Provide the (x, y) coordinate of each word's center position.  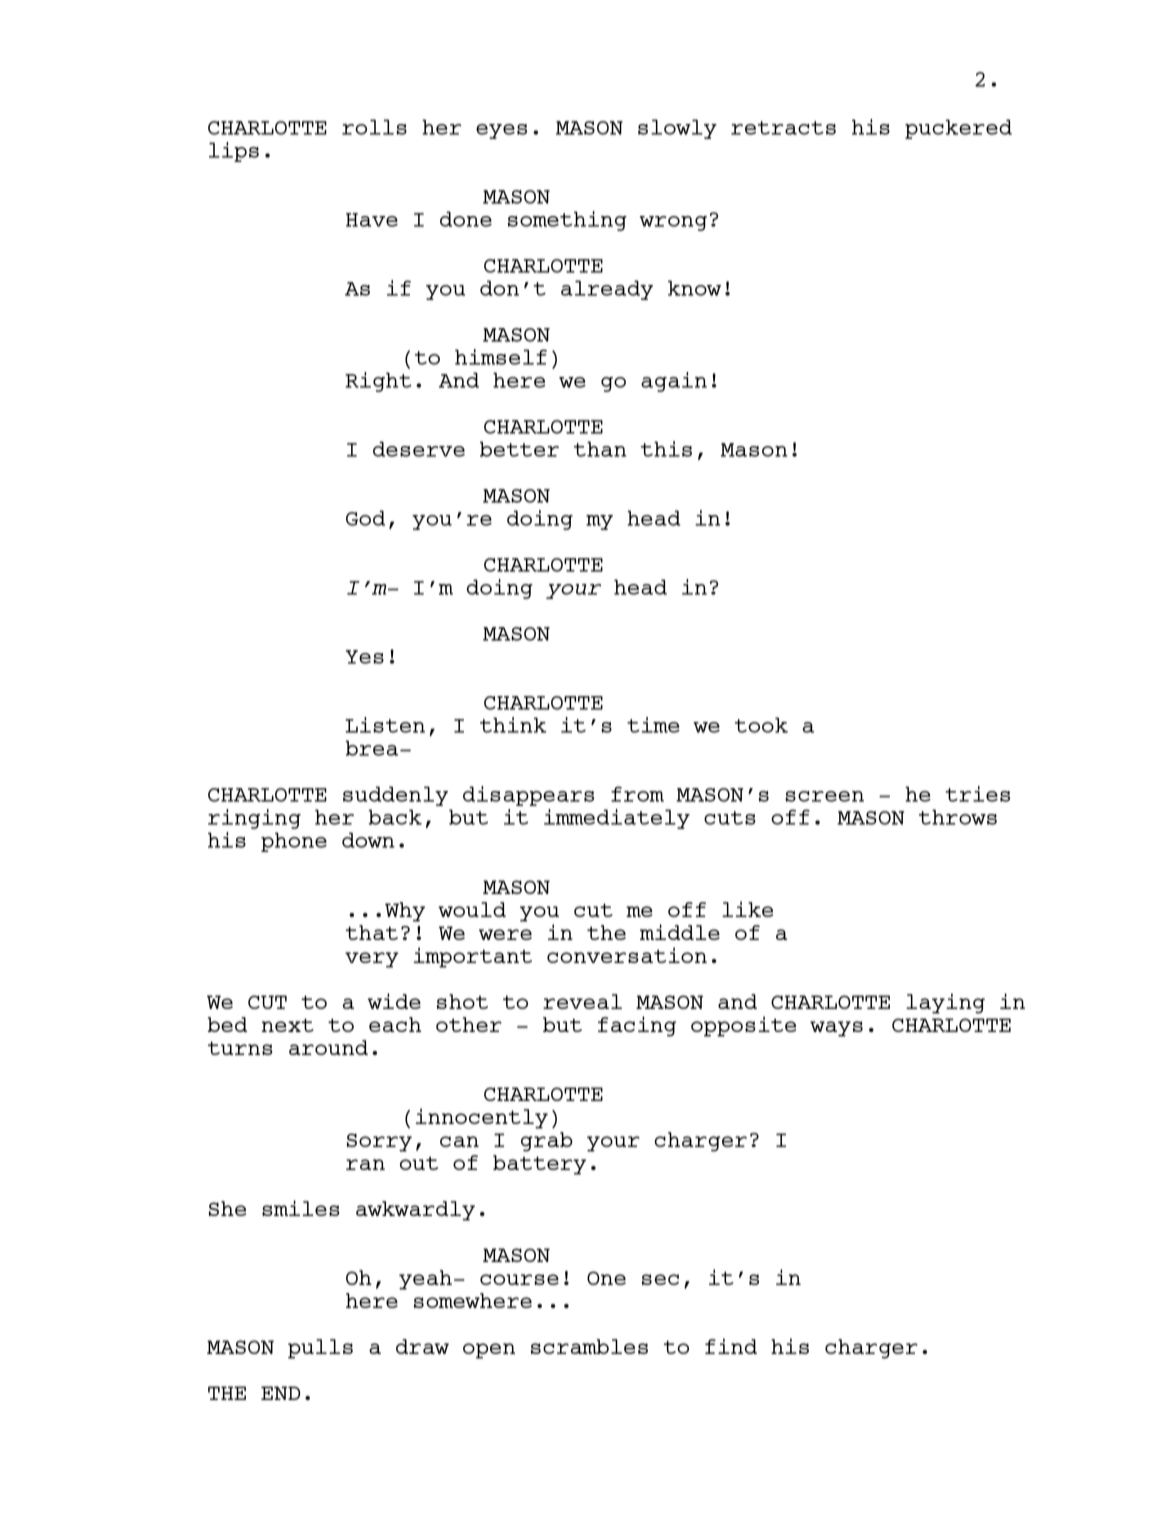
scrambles (589, 1346)
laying (945, 1003)
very (372, 960)
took (761, 725)
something (567, 221)
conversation (627, 955)
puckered (958, 129)
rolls (374, 127)
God (365, 518)
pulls (320, 1349)
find (731, 1346)
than (600, 449)
